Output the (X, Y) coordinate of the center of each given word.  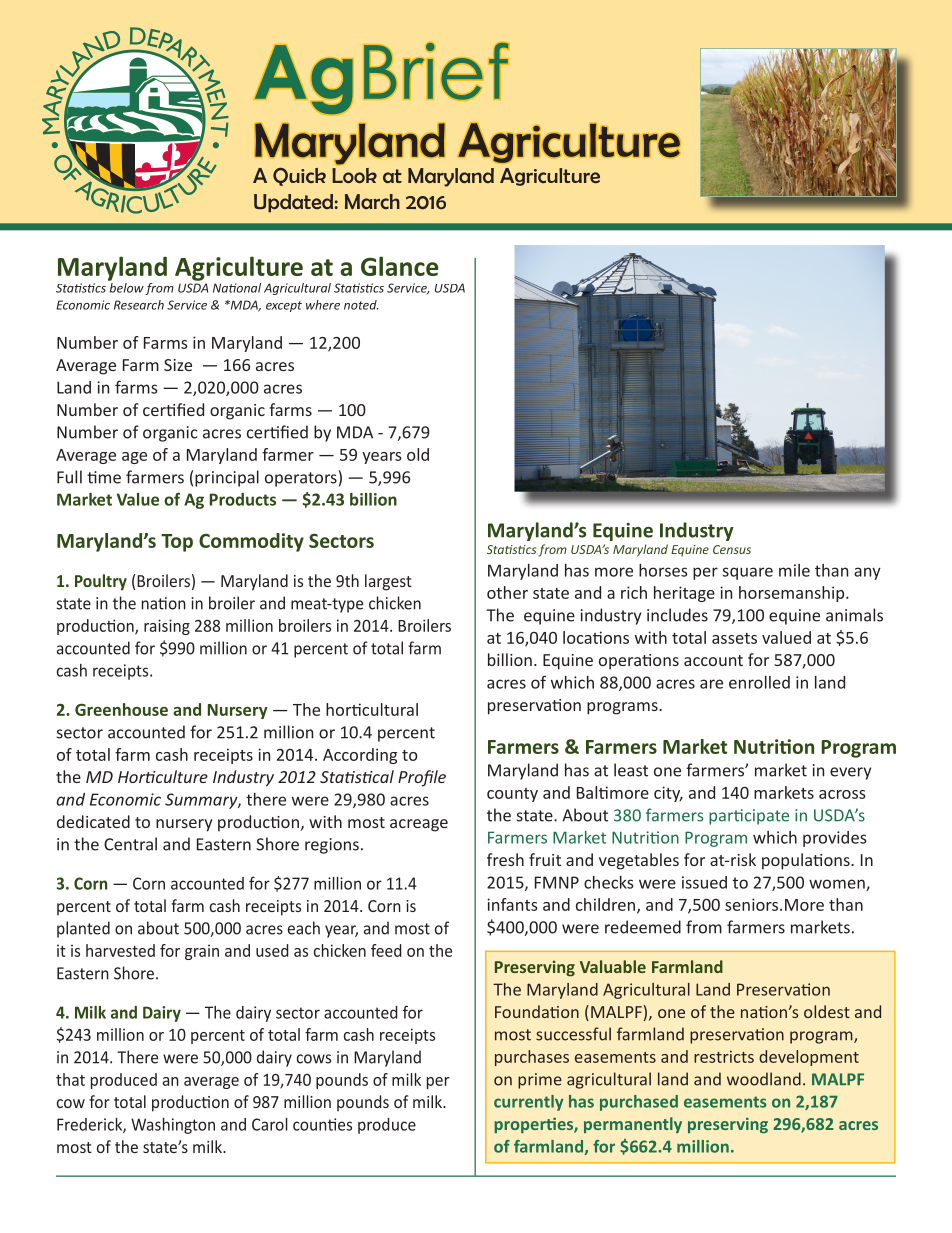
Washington (173, 1126)
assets (734, 638)
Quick (299, 177)
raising (167, 627)
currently (528, 1103)
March (372, 201)
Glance (399, 266)
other (507, 592)
